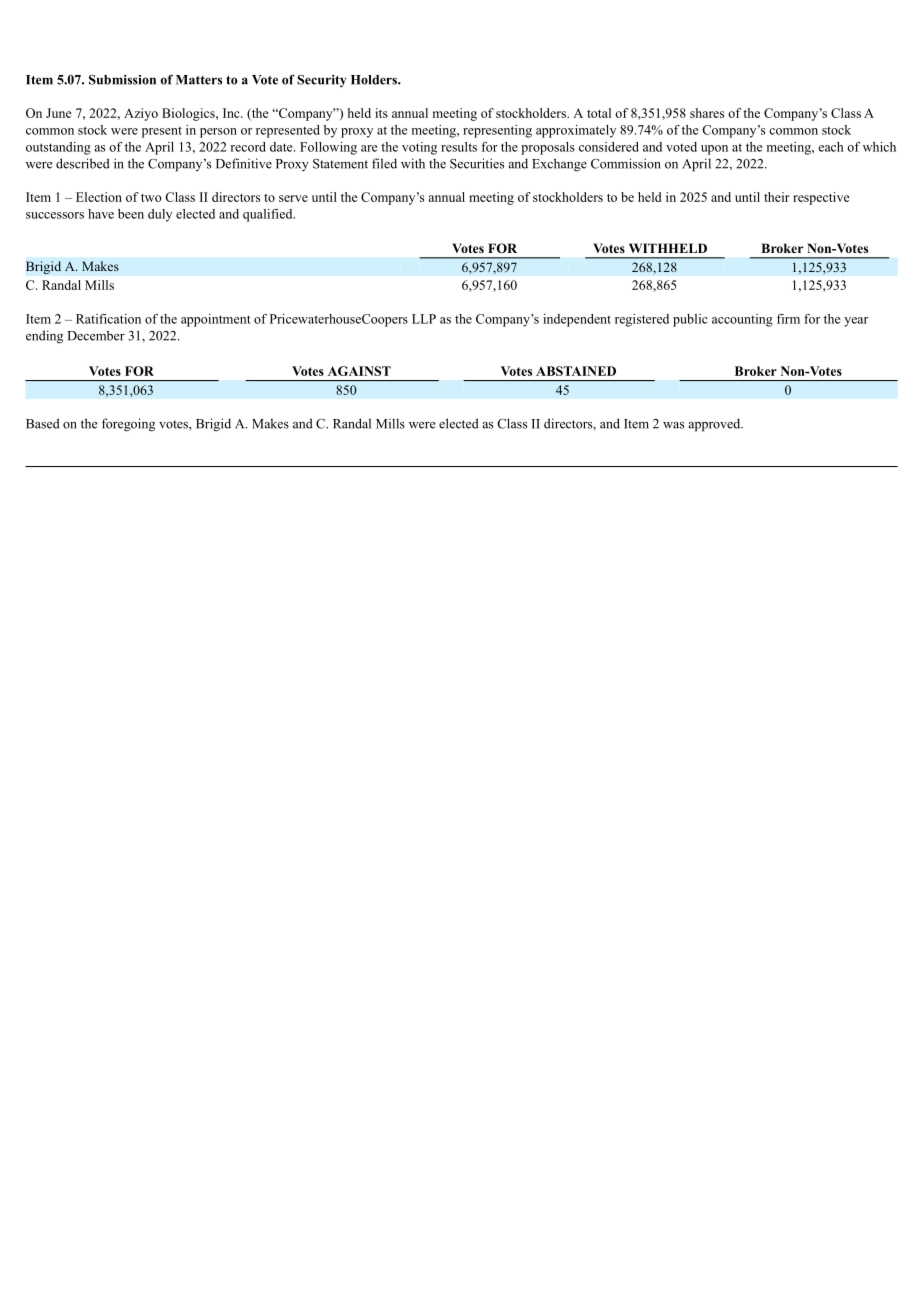 The height and width of the screenshot is (1308, 924). Describe the element at coordinates (707, 113) in the screenshot. I see `shares` at that location.
